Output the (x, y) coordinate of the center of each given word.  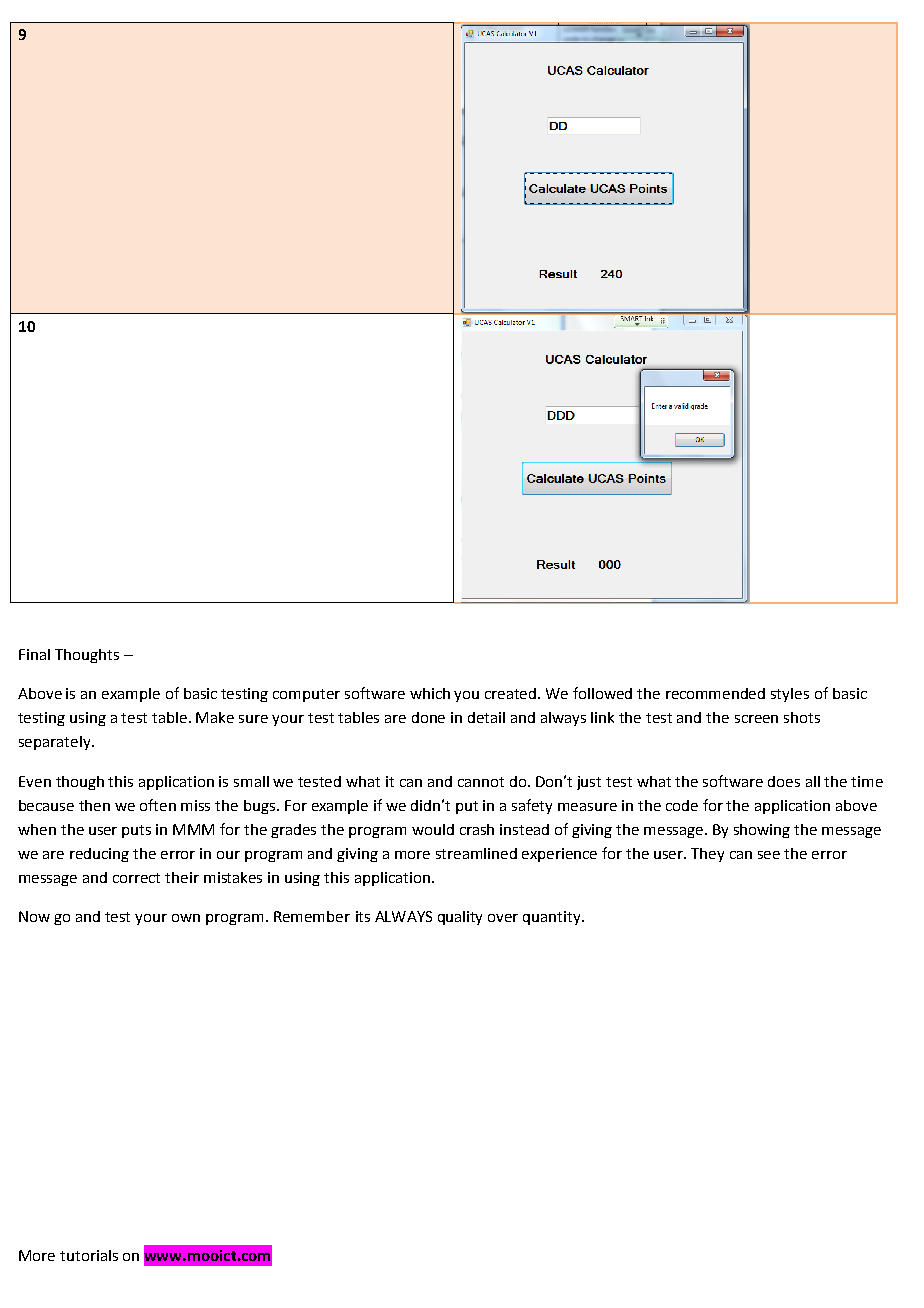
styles (790, 695)
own (186, 918)
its (363, 916)
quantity (553, 918)
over (503, 918)
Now (34, 916)
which (430, 693)
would (433, 829)
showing (762, 831)
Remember (312, 916)
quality (460, 918)
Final (34, 654)
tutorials (89, 1255)
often (158, 805)
